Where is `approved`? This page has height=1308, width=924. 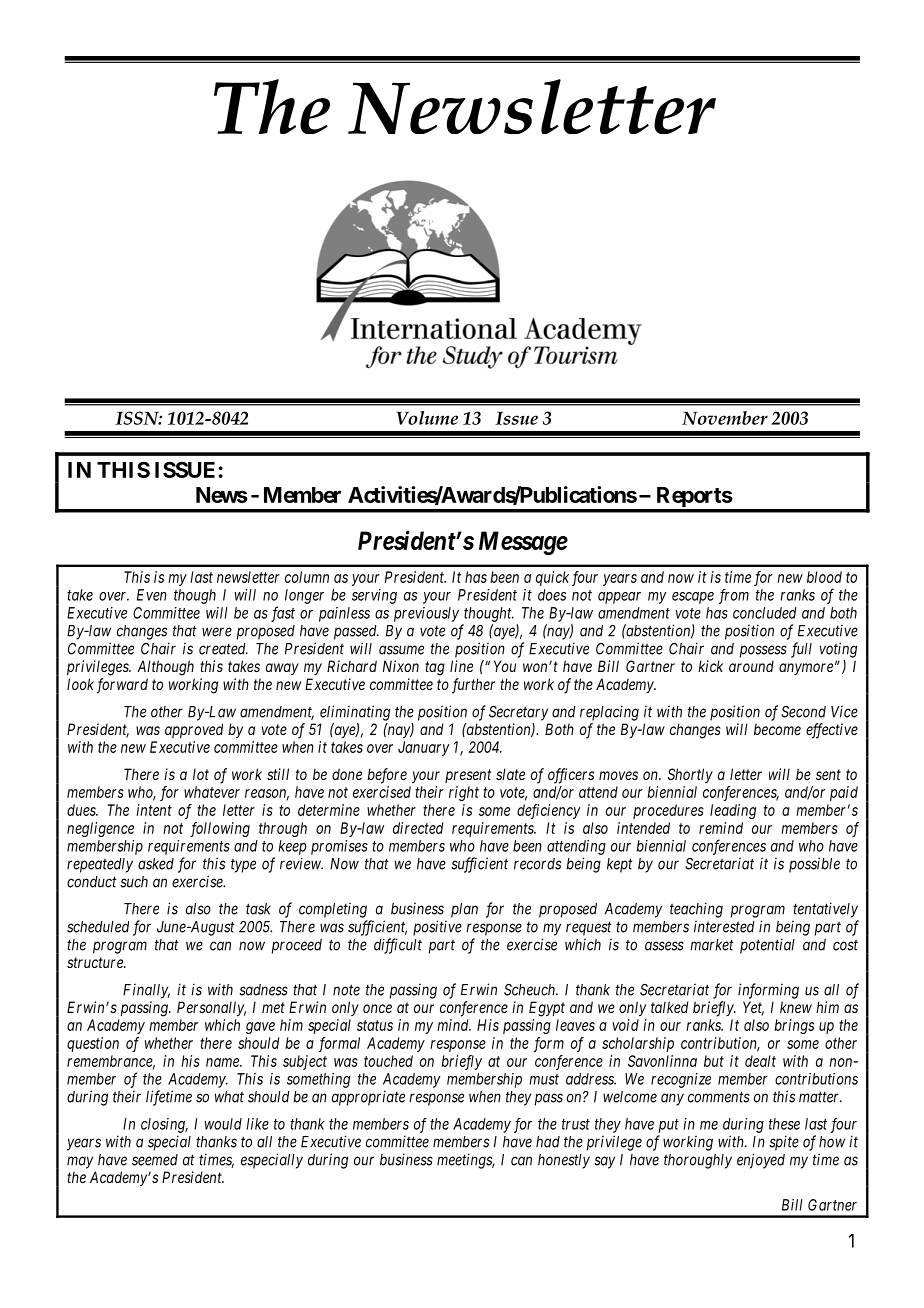
approved is located at coordinates (194, 730).
